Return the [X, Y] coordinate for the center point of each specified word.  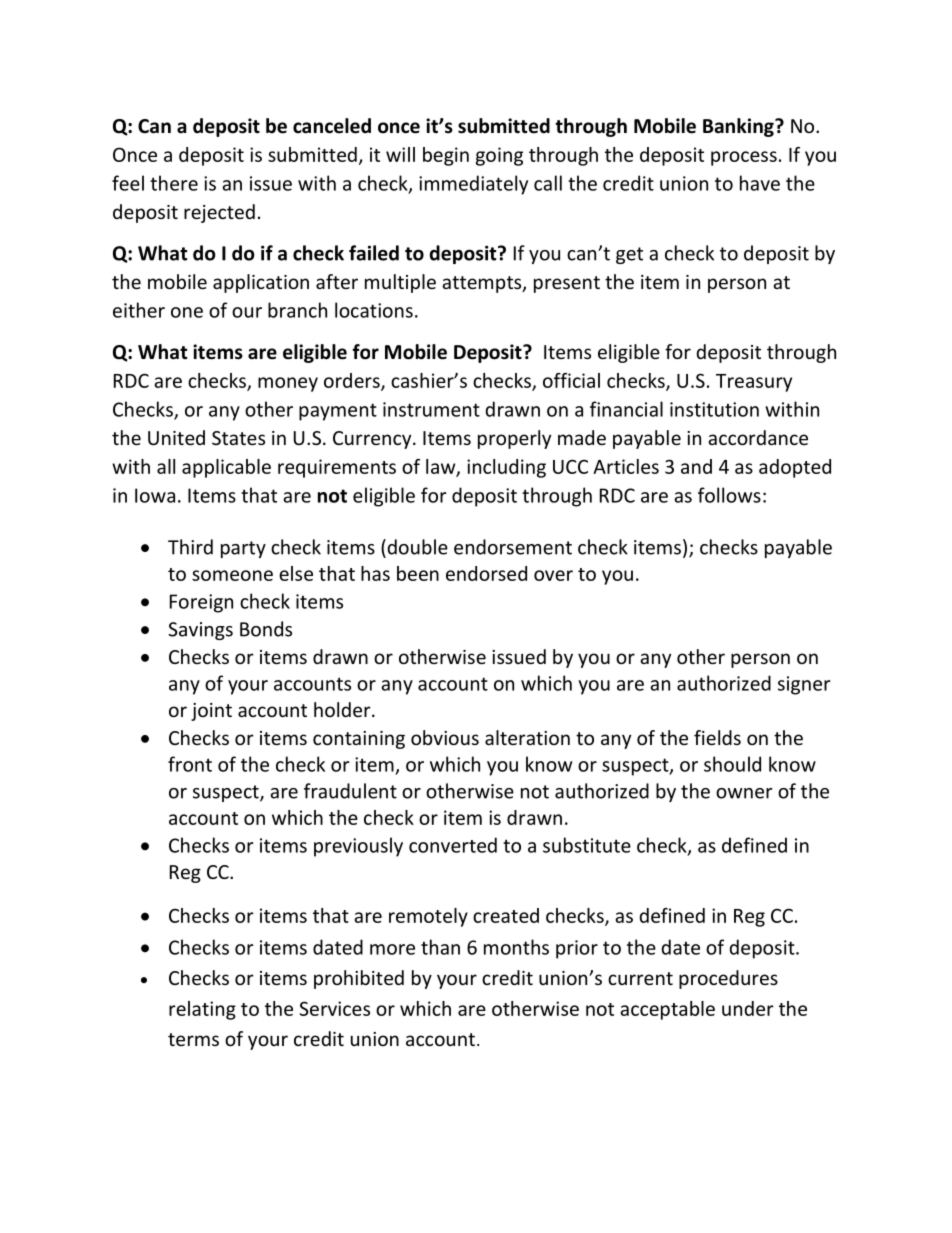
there [174, 183]
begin [446, 156]
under [748, 1008]
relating [202, 1010]
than [440, 947]
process [744, 158]
